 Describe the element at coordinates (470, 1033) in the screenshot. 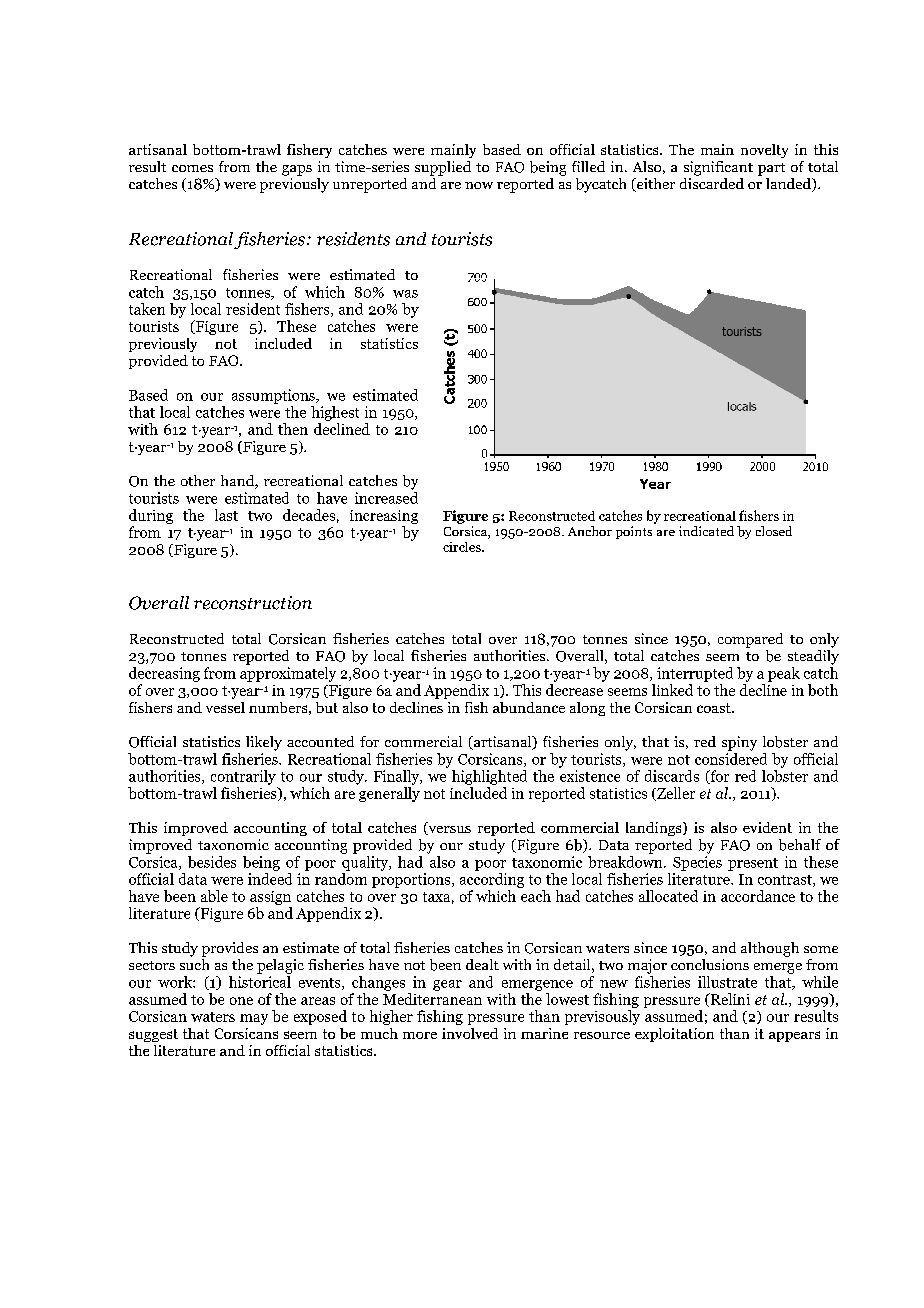

I see `involved` at that location.
